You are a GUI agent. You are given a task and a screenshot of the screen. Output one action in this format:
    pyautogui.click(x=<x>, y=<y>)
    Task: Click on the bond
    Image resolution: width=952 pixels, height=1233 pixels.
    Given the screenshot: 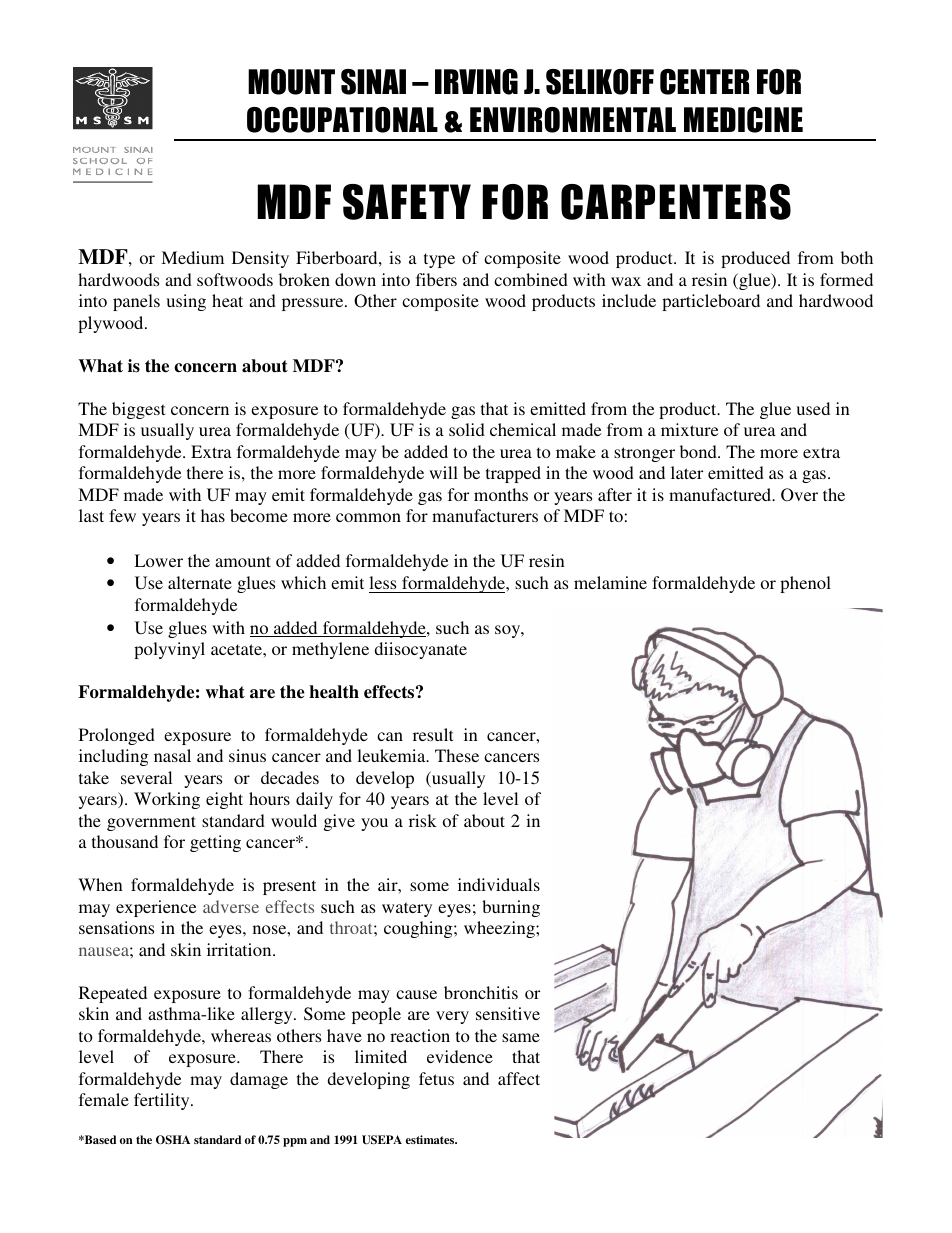 What is the action you would take?
    pyautogui.click(x=699, y=451)
